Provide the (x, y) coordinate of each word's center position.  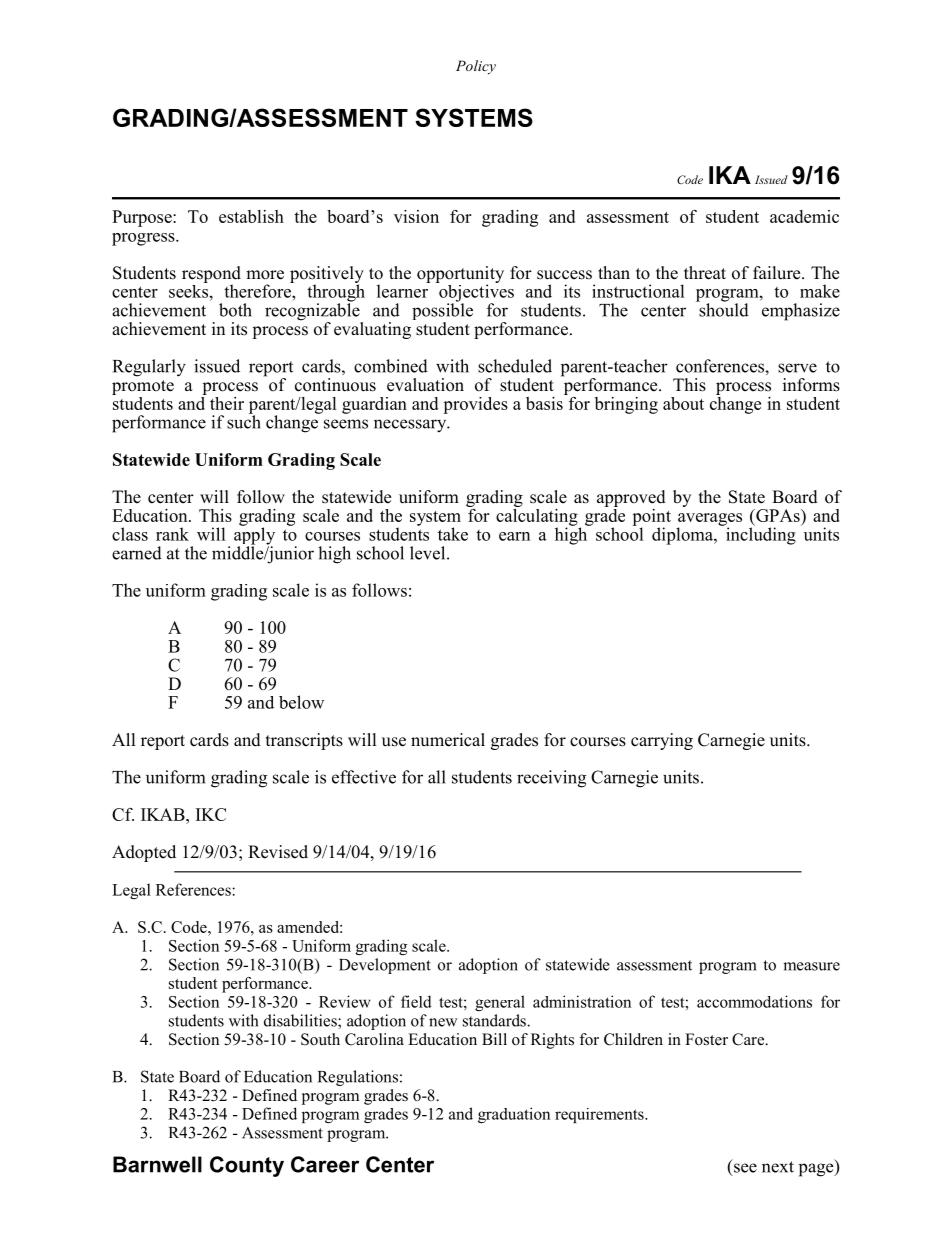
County (247, 1166)
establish (251, 216)
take (453, 534)
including (759, 535)
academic (804, 216)
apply (254, 536)
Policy (476, 67)
